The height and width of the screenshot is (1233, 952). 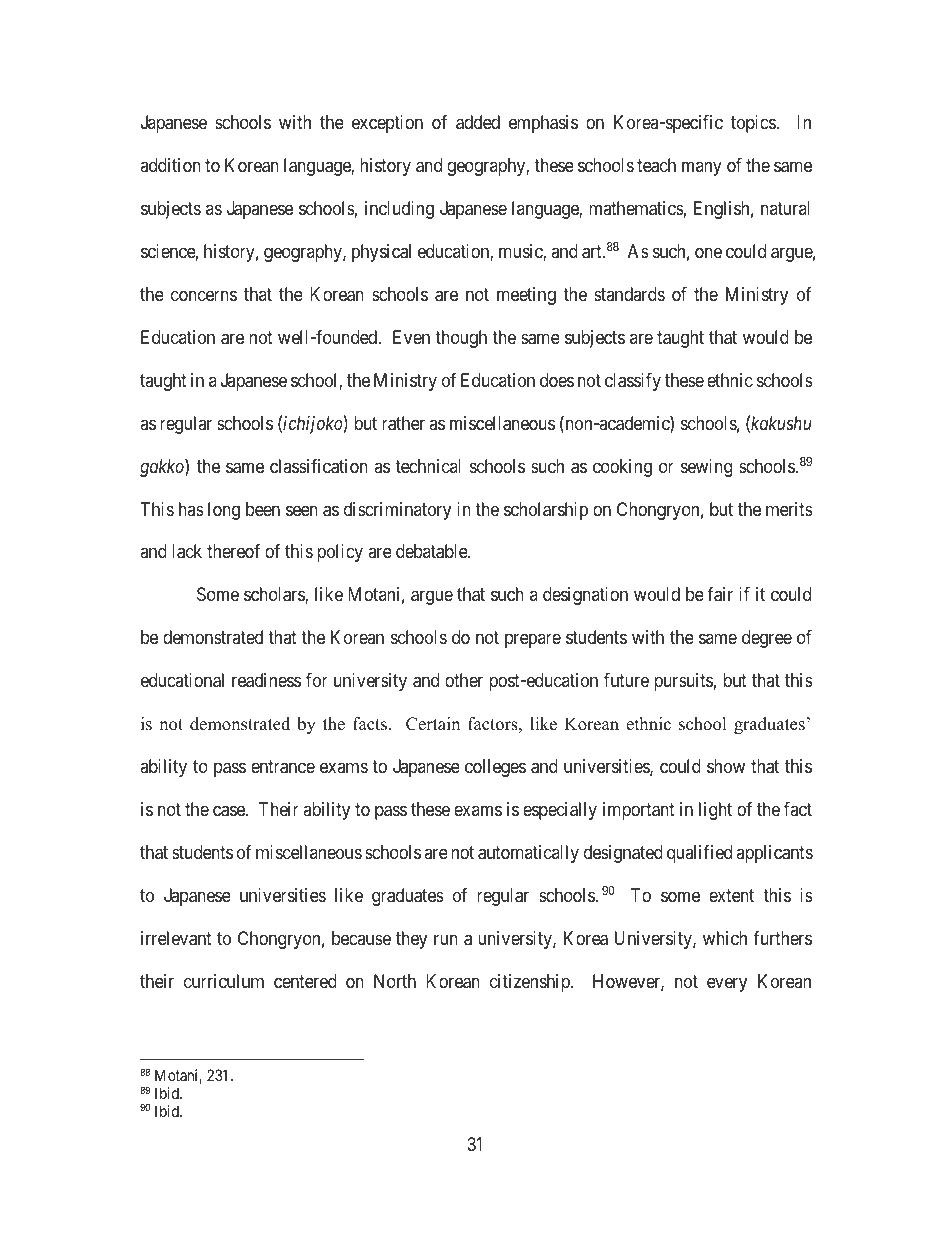 I want to click on readiness, so click(x=266, y=680).
